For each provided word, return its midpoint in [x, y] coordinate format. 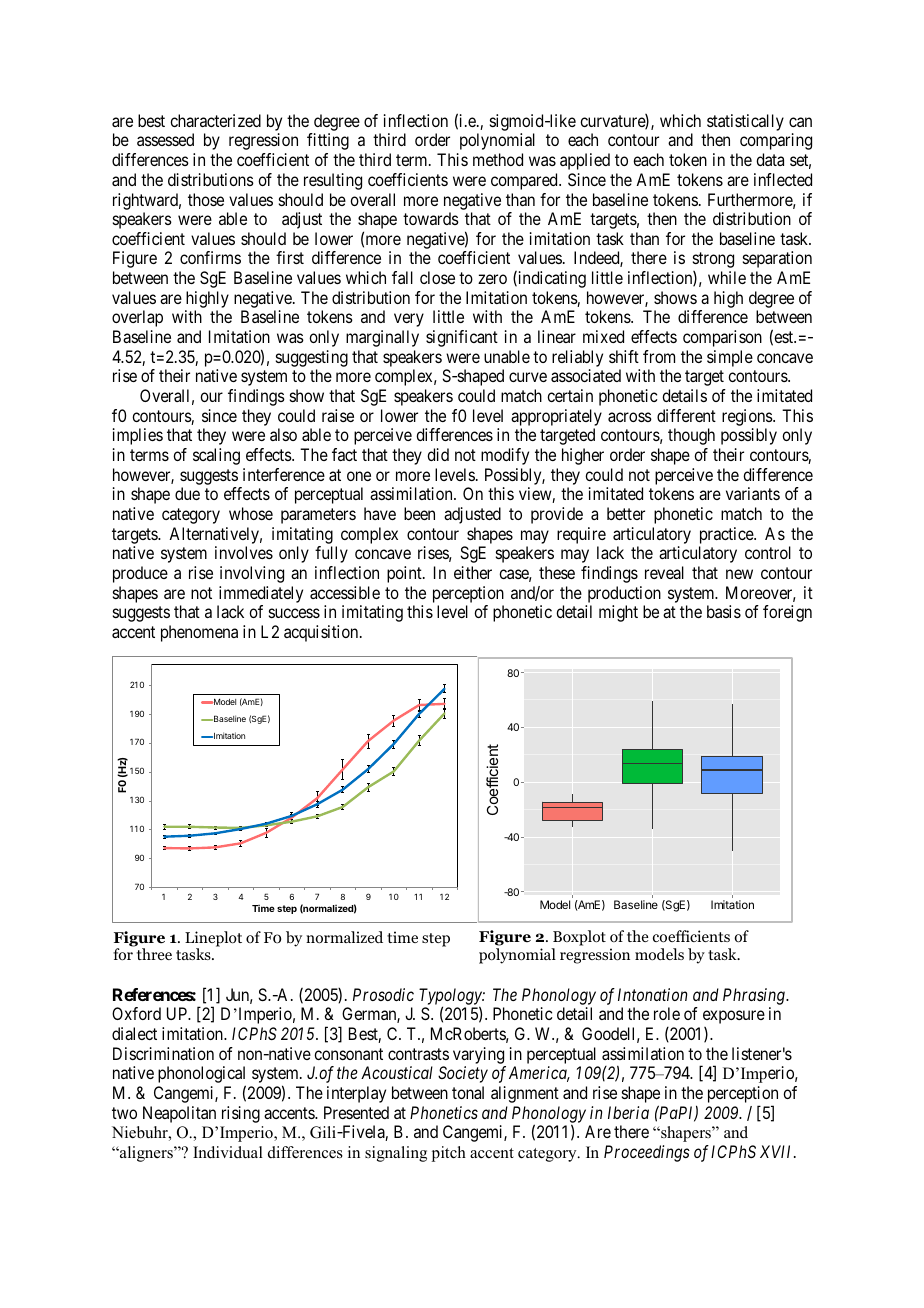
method [498, 159]
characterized [215, 120]
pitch [449, 1154]
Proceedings [647, 1153]
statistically [745, 124]
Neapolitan [179, 1114]
